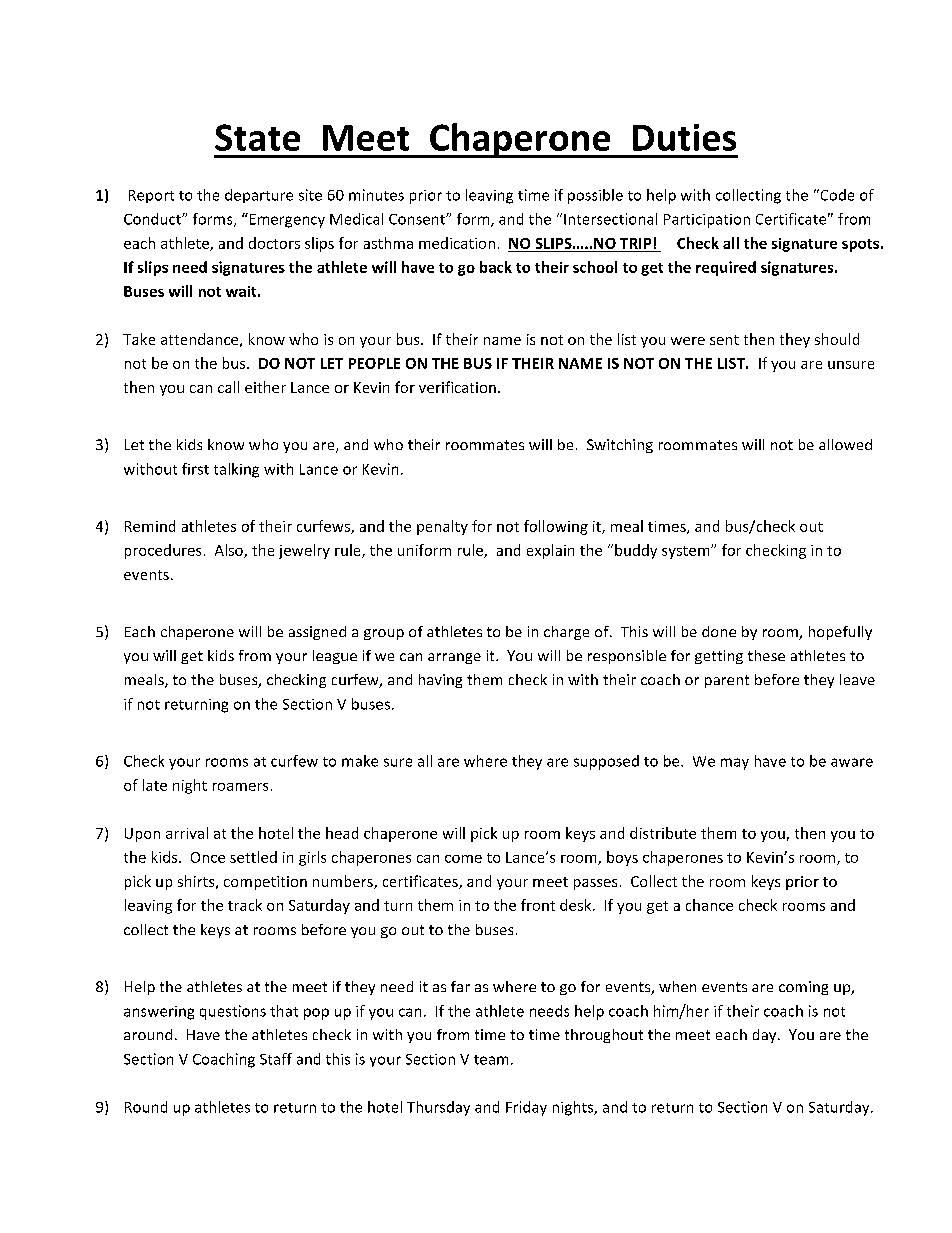 Image resolution: width=952 pixels, height=1233 pixels. I want to click on coming, so click(803, 988).
